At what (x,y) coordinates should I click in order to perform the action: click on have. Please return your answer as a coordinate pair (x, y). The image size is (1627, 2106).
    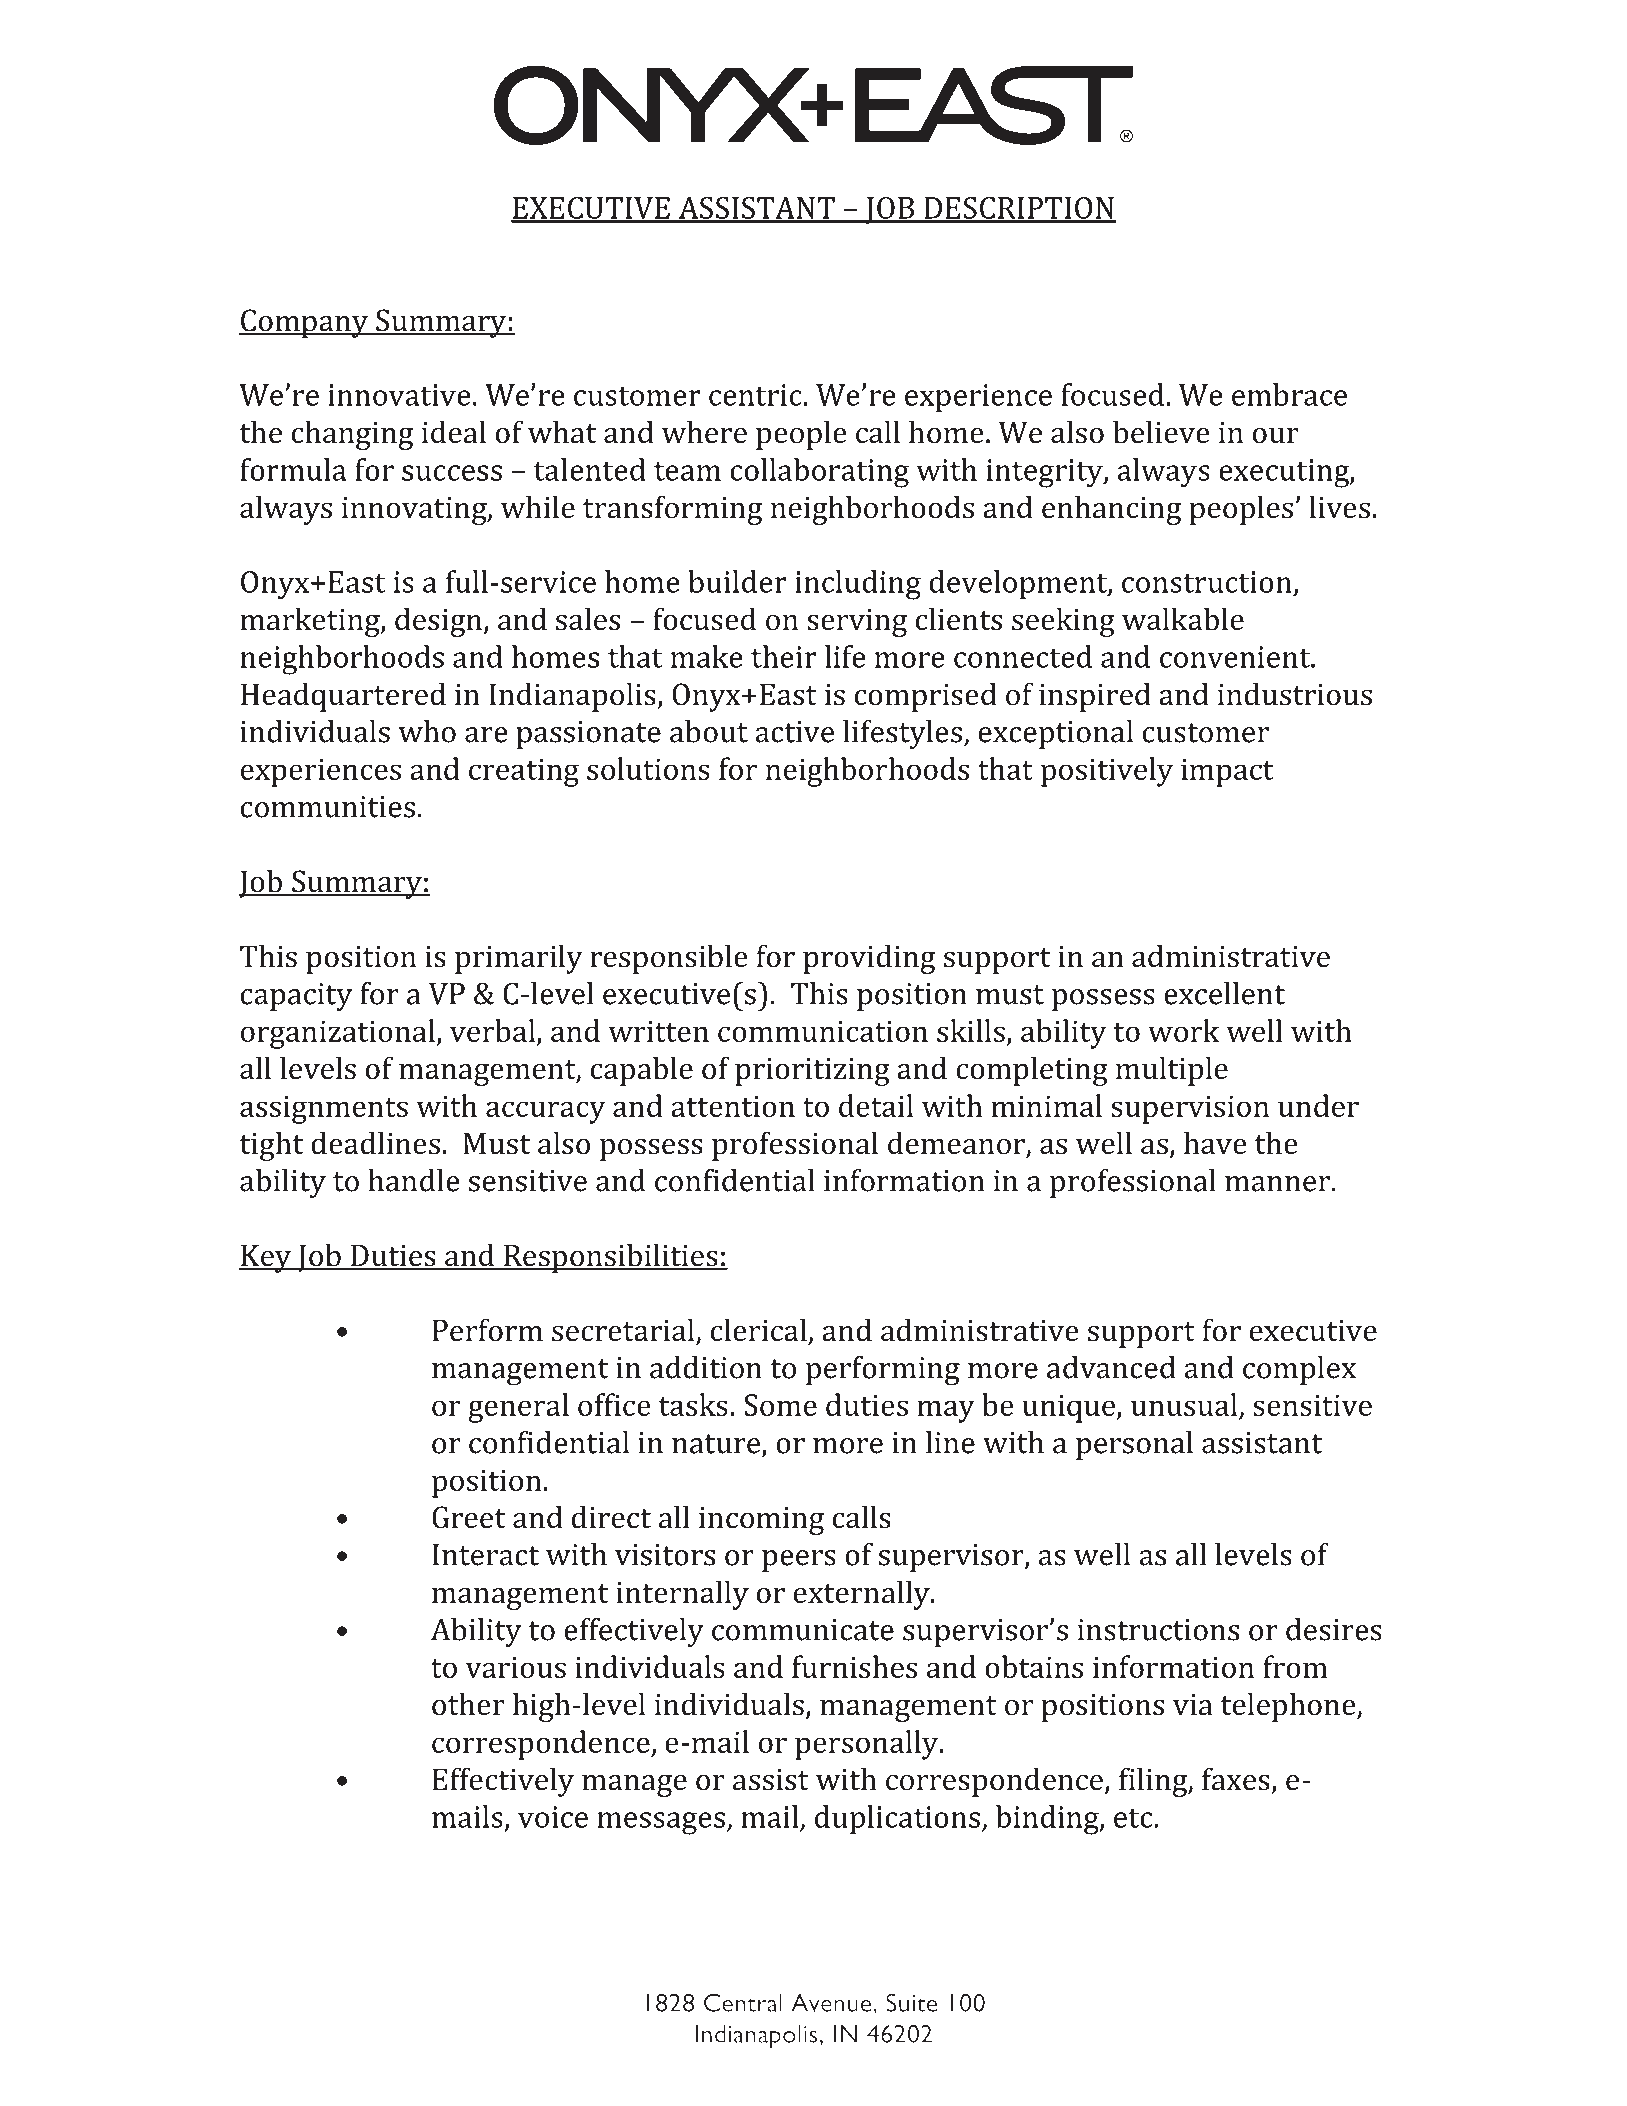
    Looking at the image, I should click on (1215, 1143).
